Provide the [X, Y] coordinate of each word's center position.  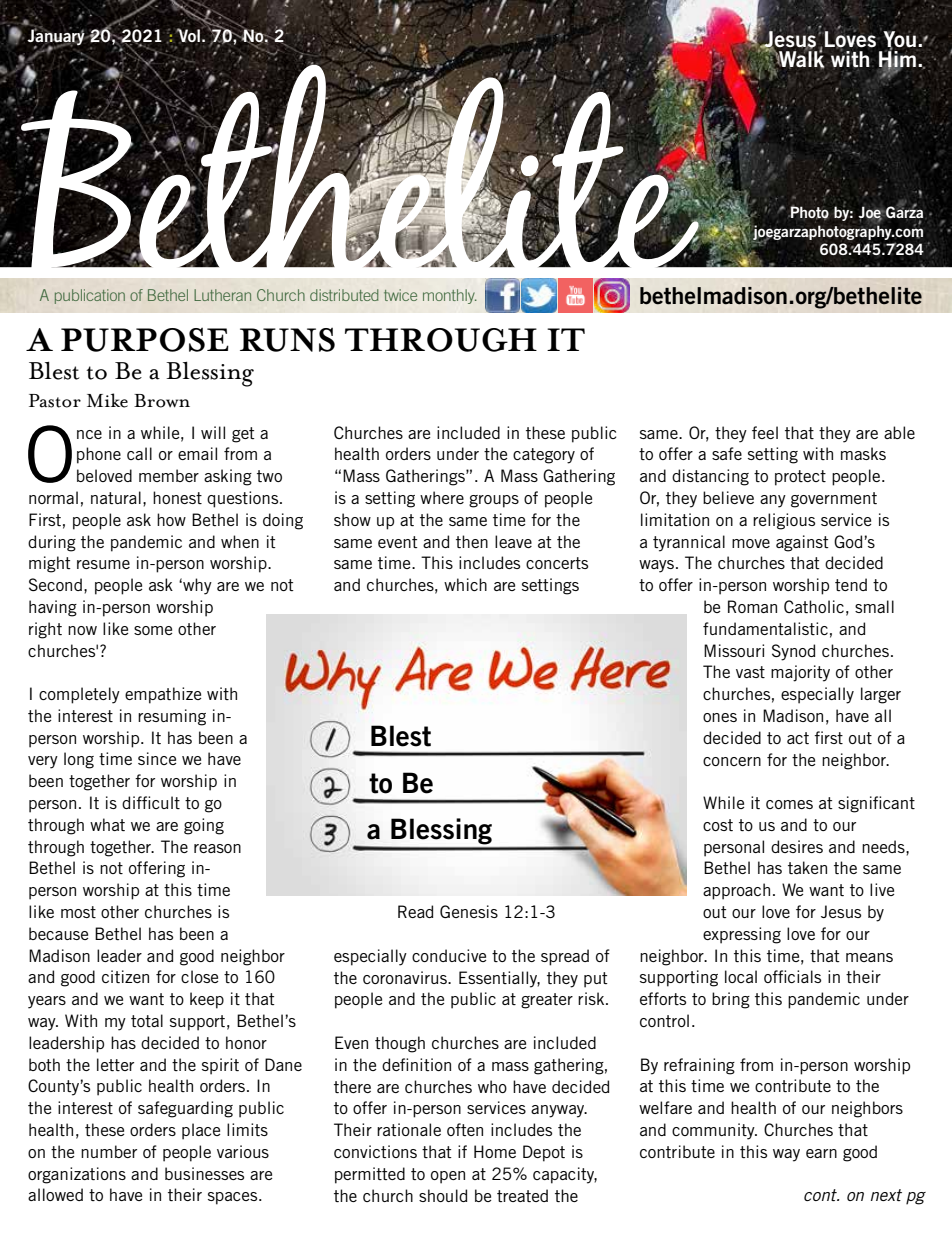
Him [897, 59]
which [465, 584]
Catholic [814, 606]
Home [495, 1151]
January [57, 37]
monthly [450, 296]
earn [821, 1153]
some [153, 630]
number [109, 1151]
